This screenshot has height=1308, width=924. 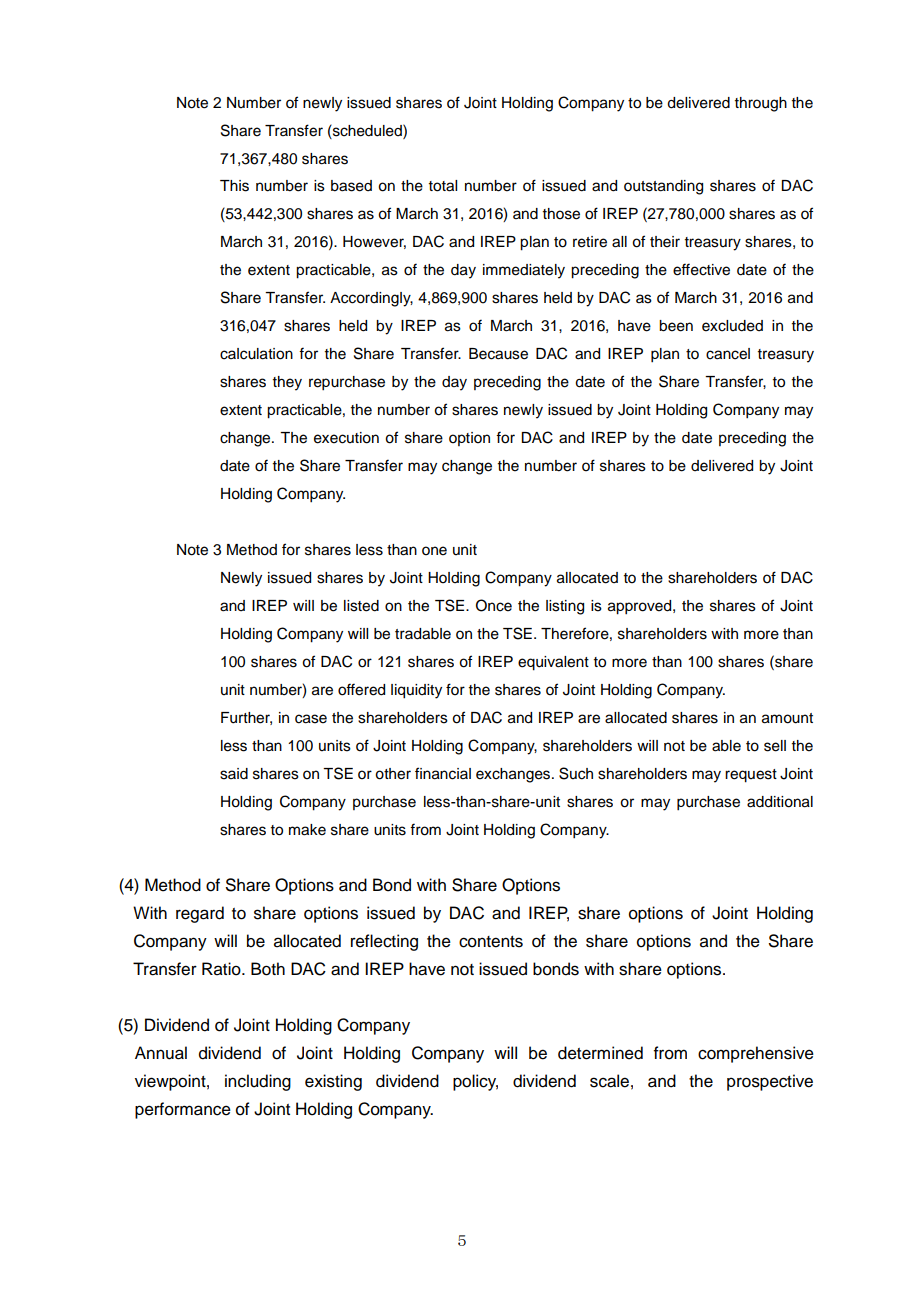 I want to click on additional, so click(x=780, y=802).
